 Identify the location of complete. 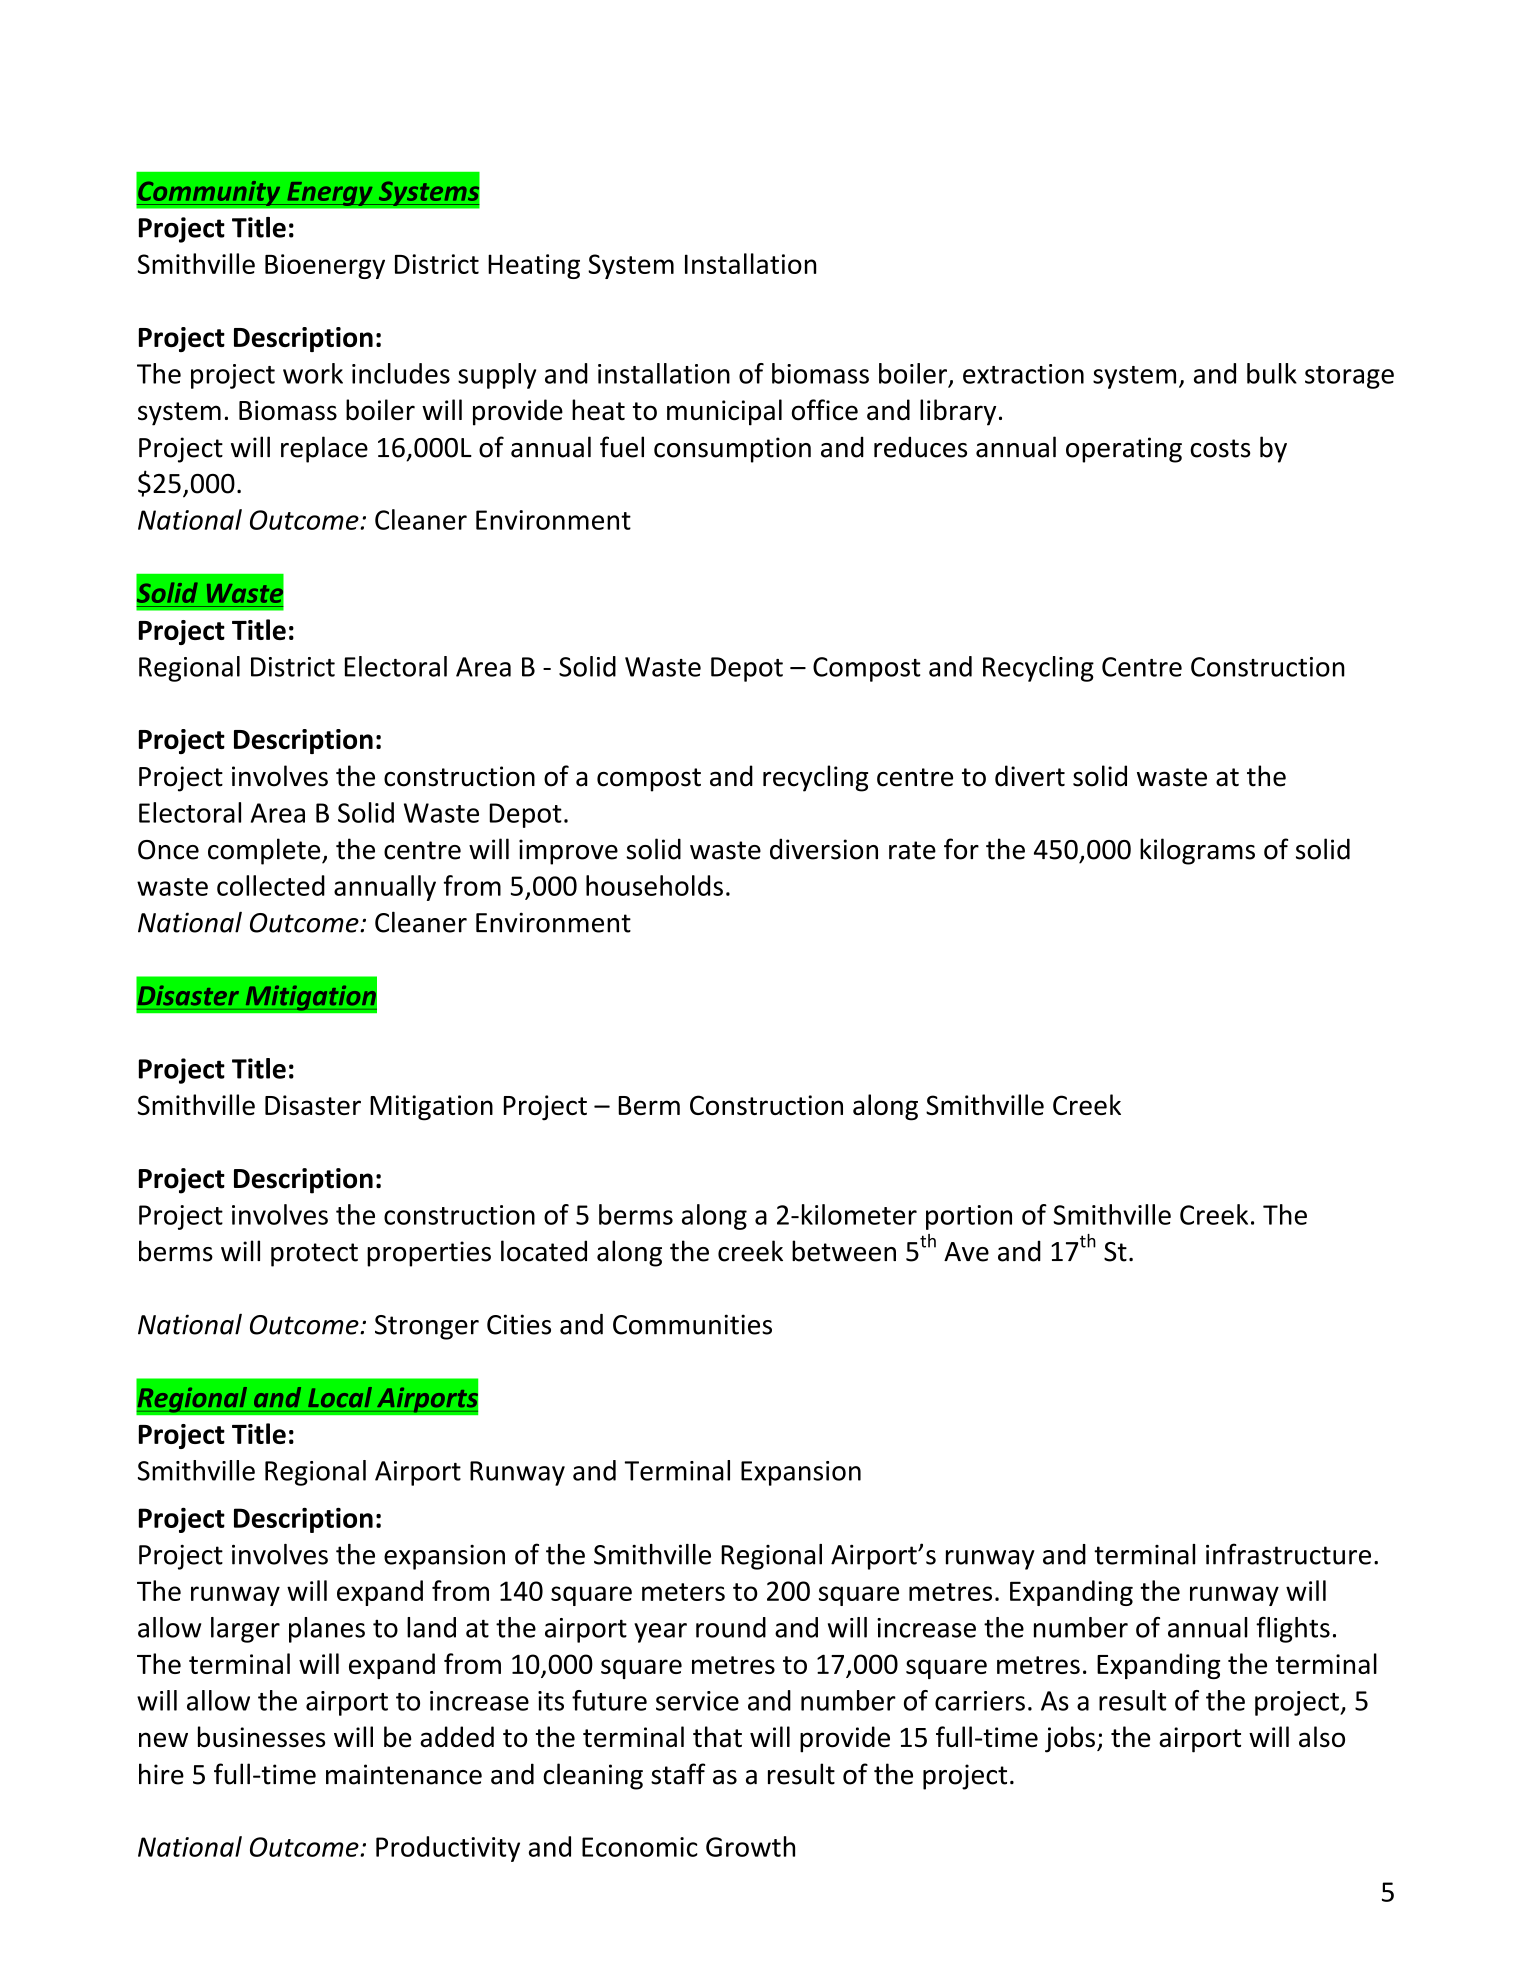
(265, 851).
